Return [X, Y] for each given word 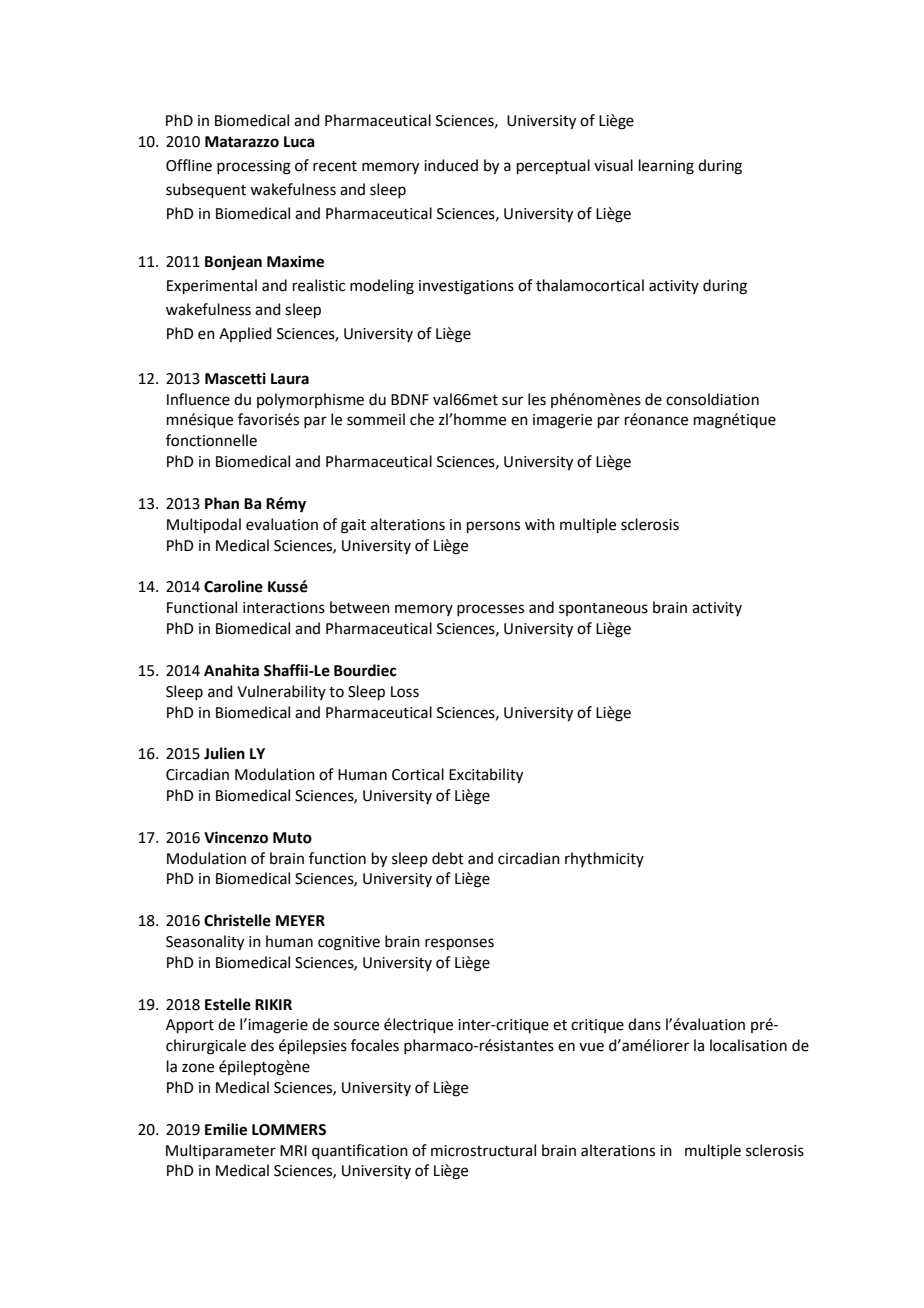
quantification [360, 1151]
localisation [748, 1045]
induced [451, 165]
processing [254, 167]
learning [666, 167]
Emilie [226, 1129]
